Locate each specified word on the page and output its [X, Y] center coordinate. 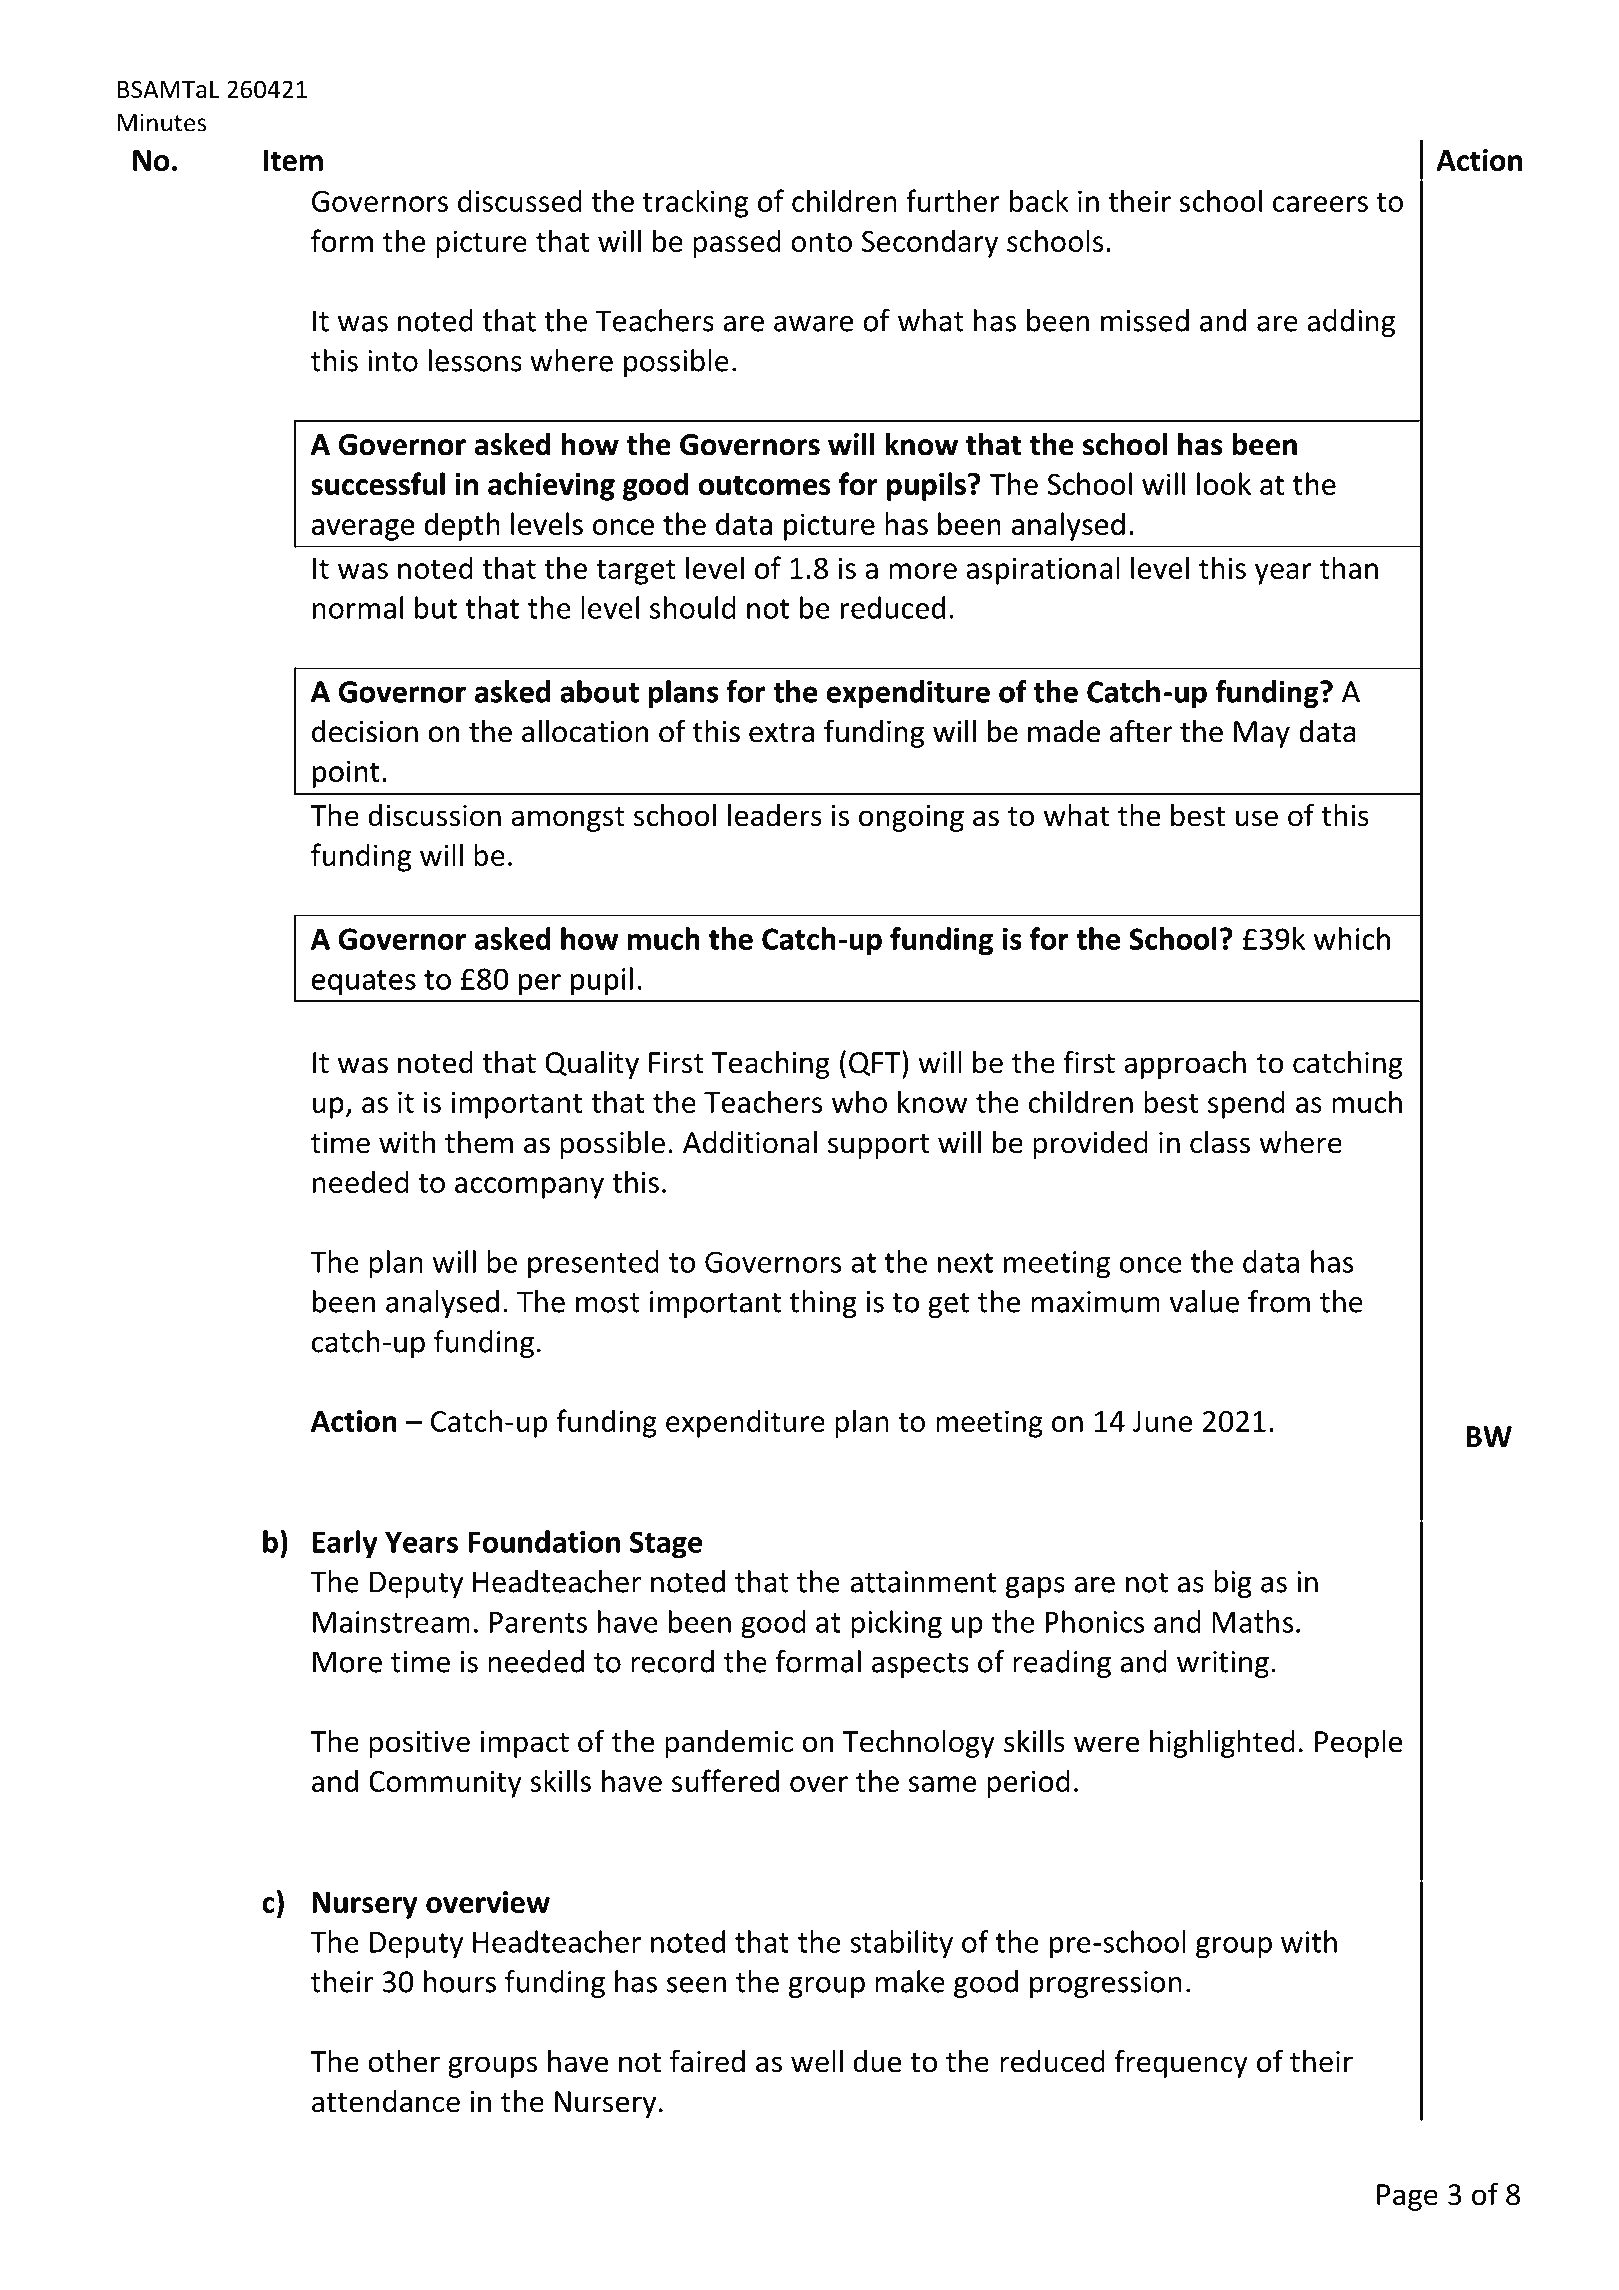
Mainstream [391, 1622]
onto [821, 242]
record [672, 1661]
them [479, 1142]
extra [781, 733]
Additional [750, 1142]
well [817, 2061]
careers [1320, 204]
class [1220, 1142]
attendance [386, 2101]
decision [365, 731]
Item [293, 160]
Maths [1252, 1621]
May [1262, 734]
